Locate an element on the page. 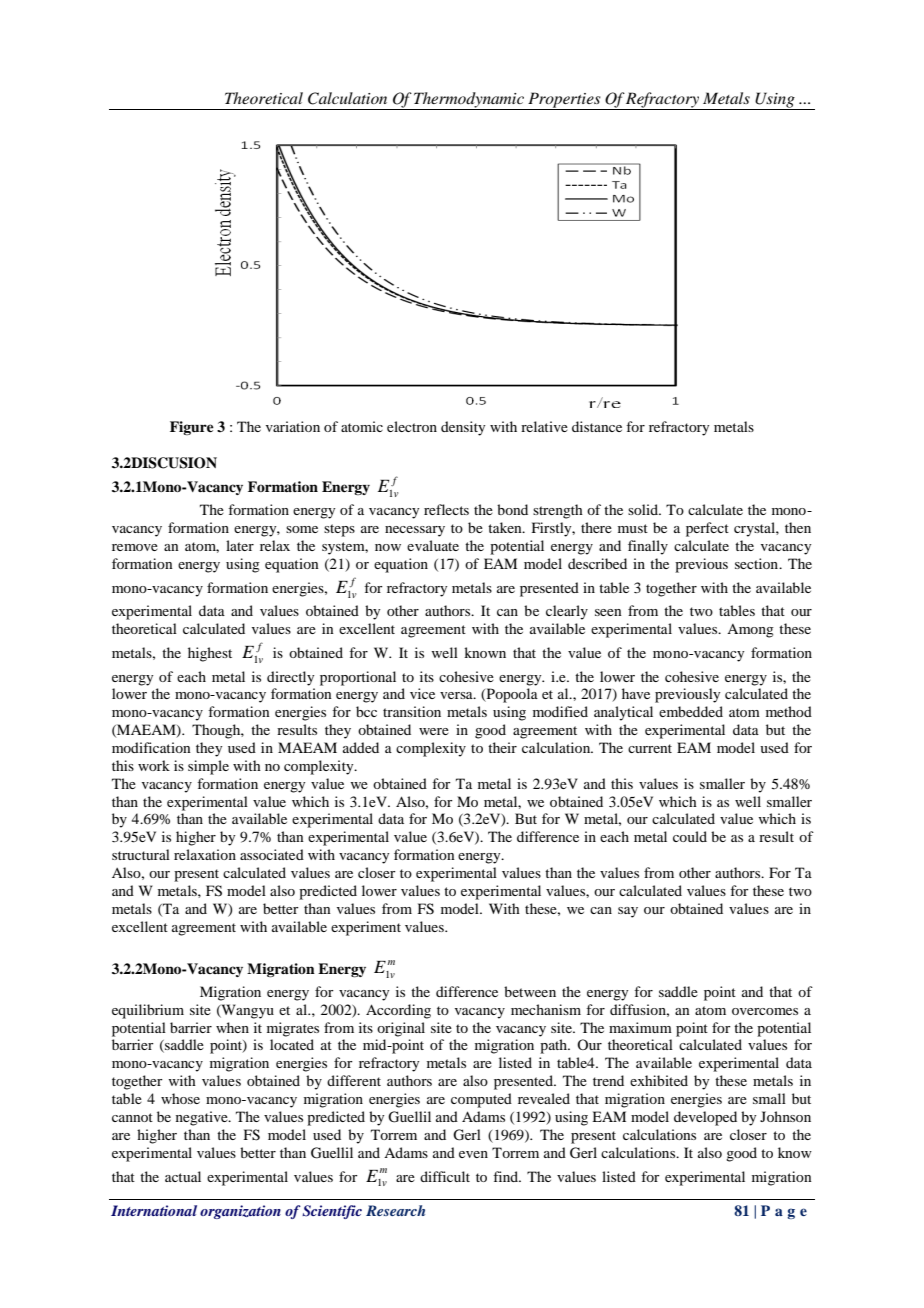 The height and width of the page is (1308, 924). distance is located at coordinates (597, 426).
